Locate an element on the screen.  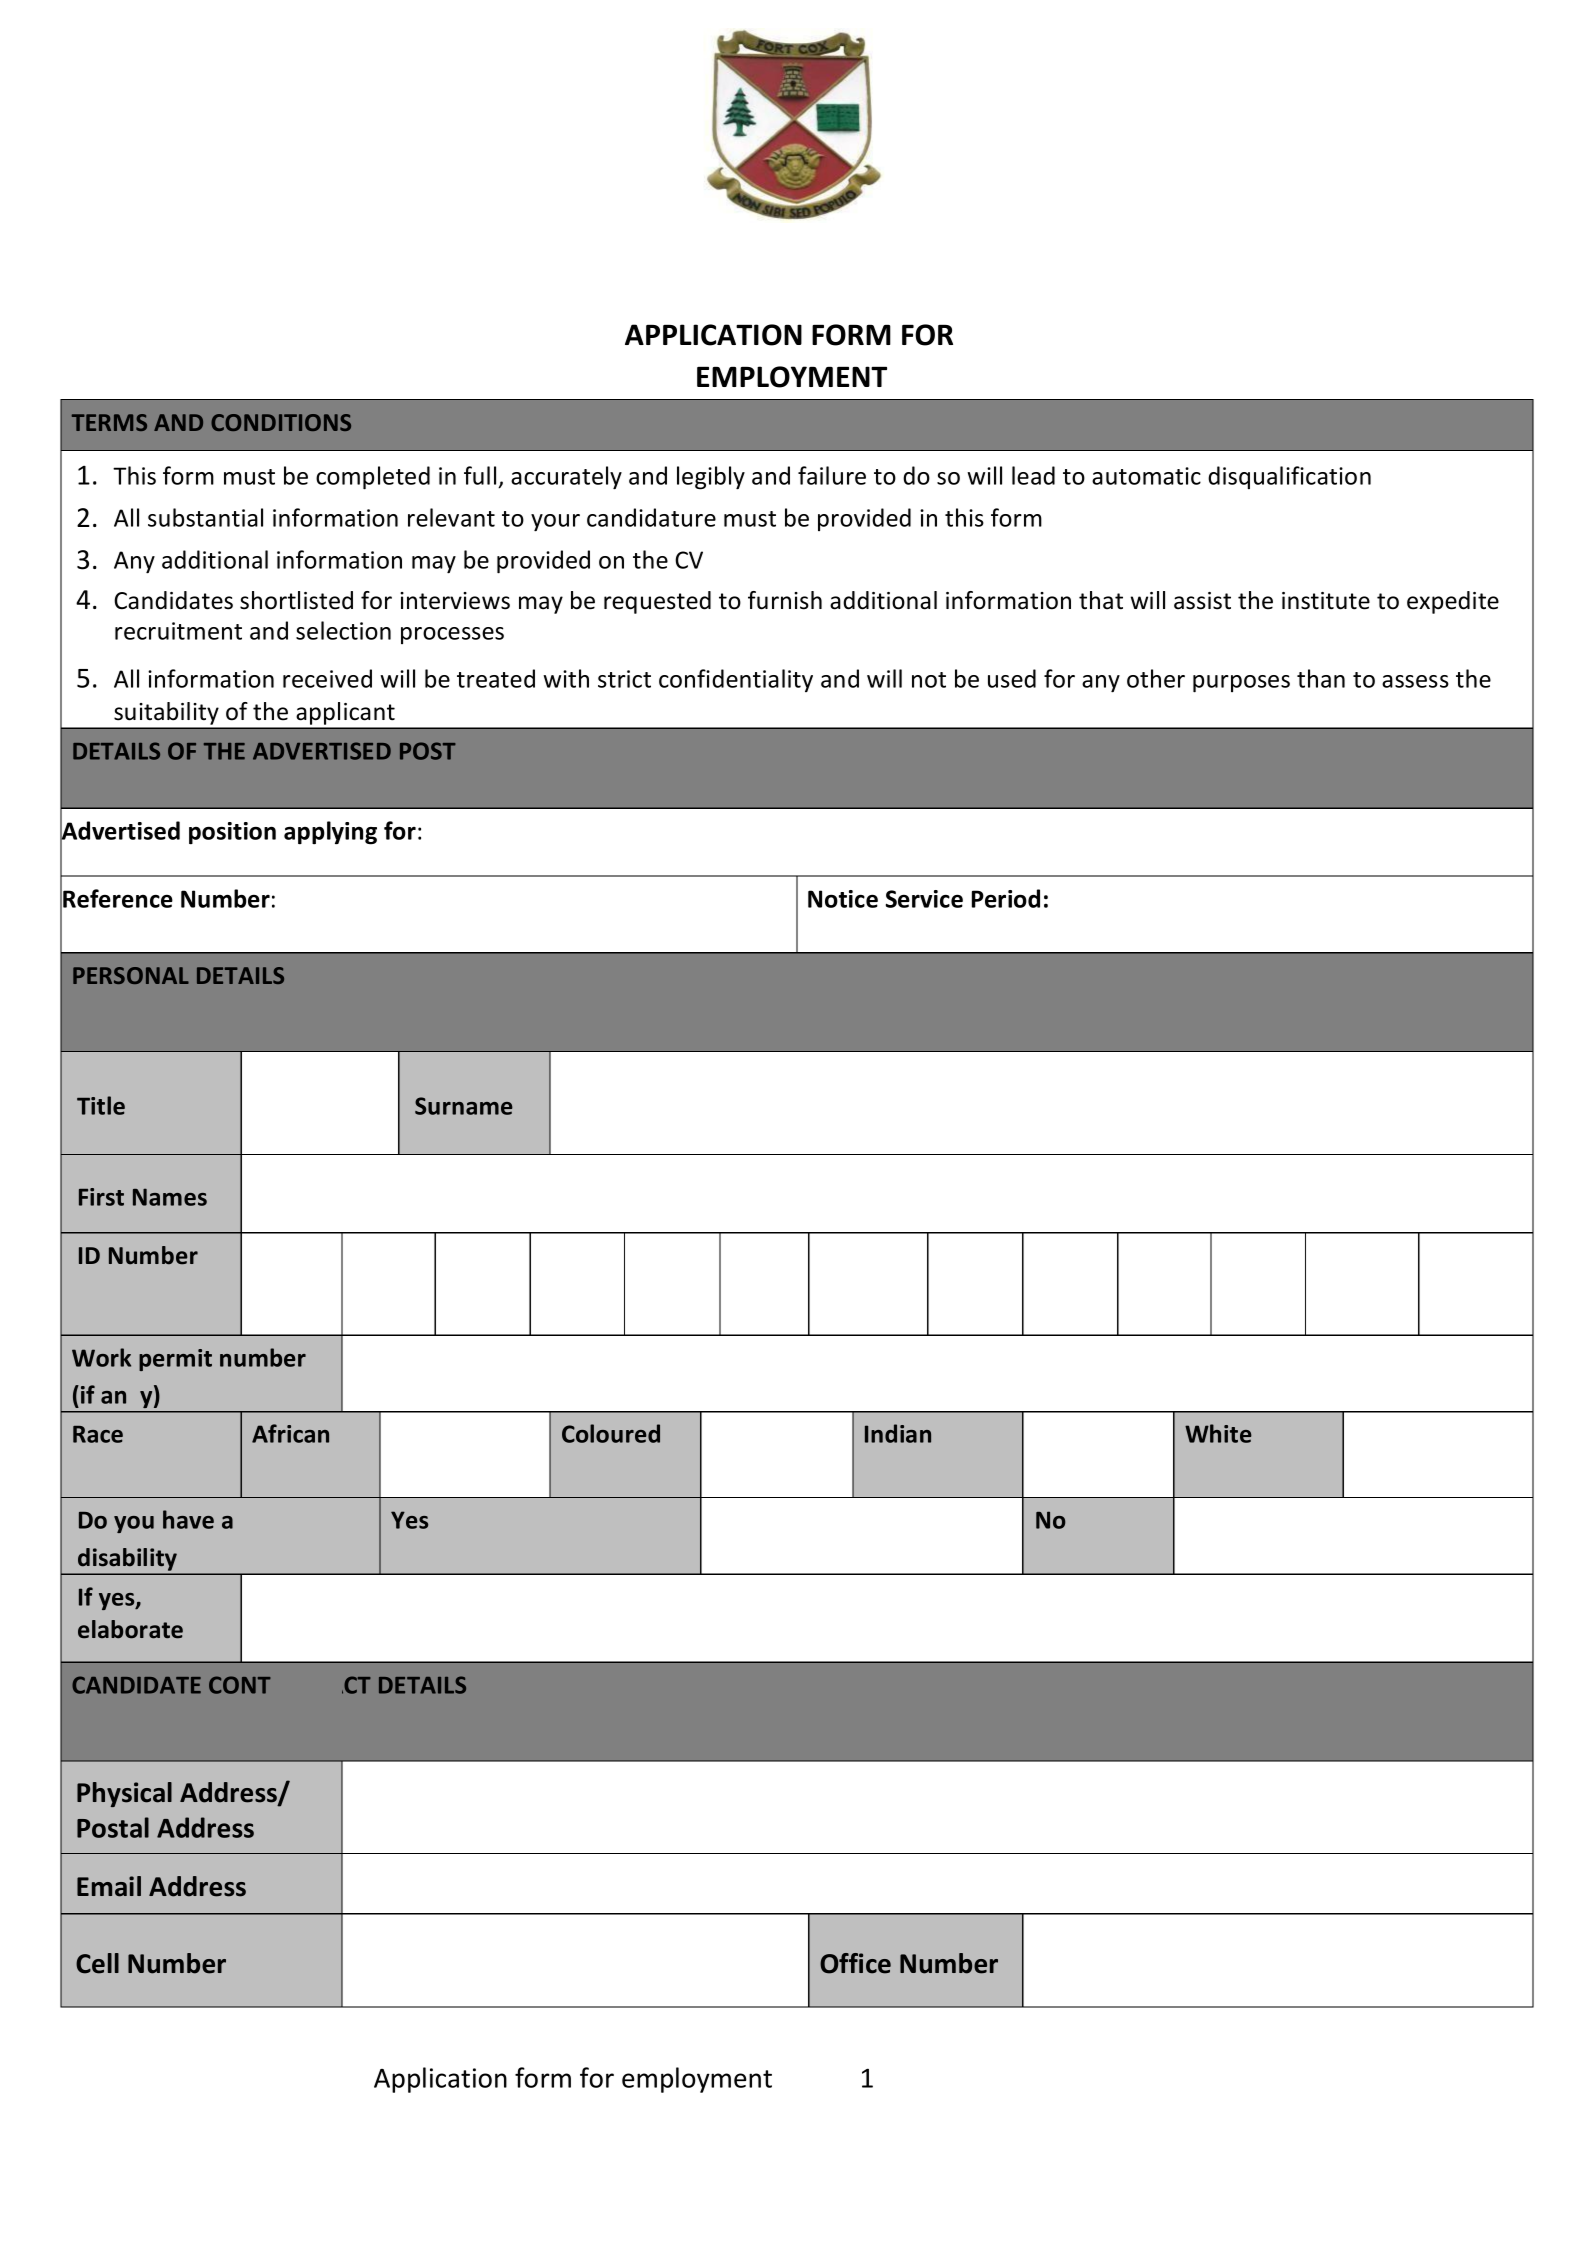
Indian is located at coordinates (898, 1433).
